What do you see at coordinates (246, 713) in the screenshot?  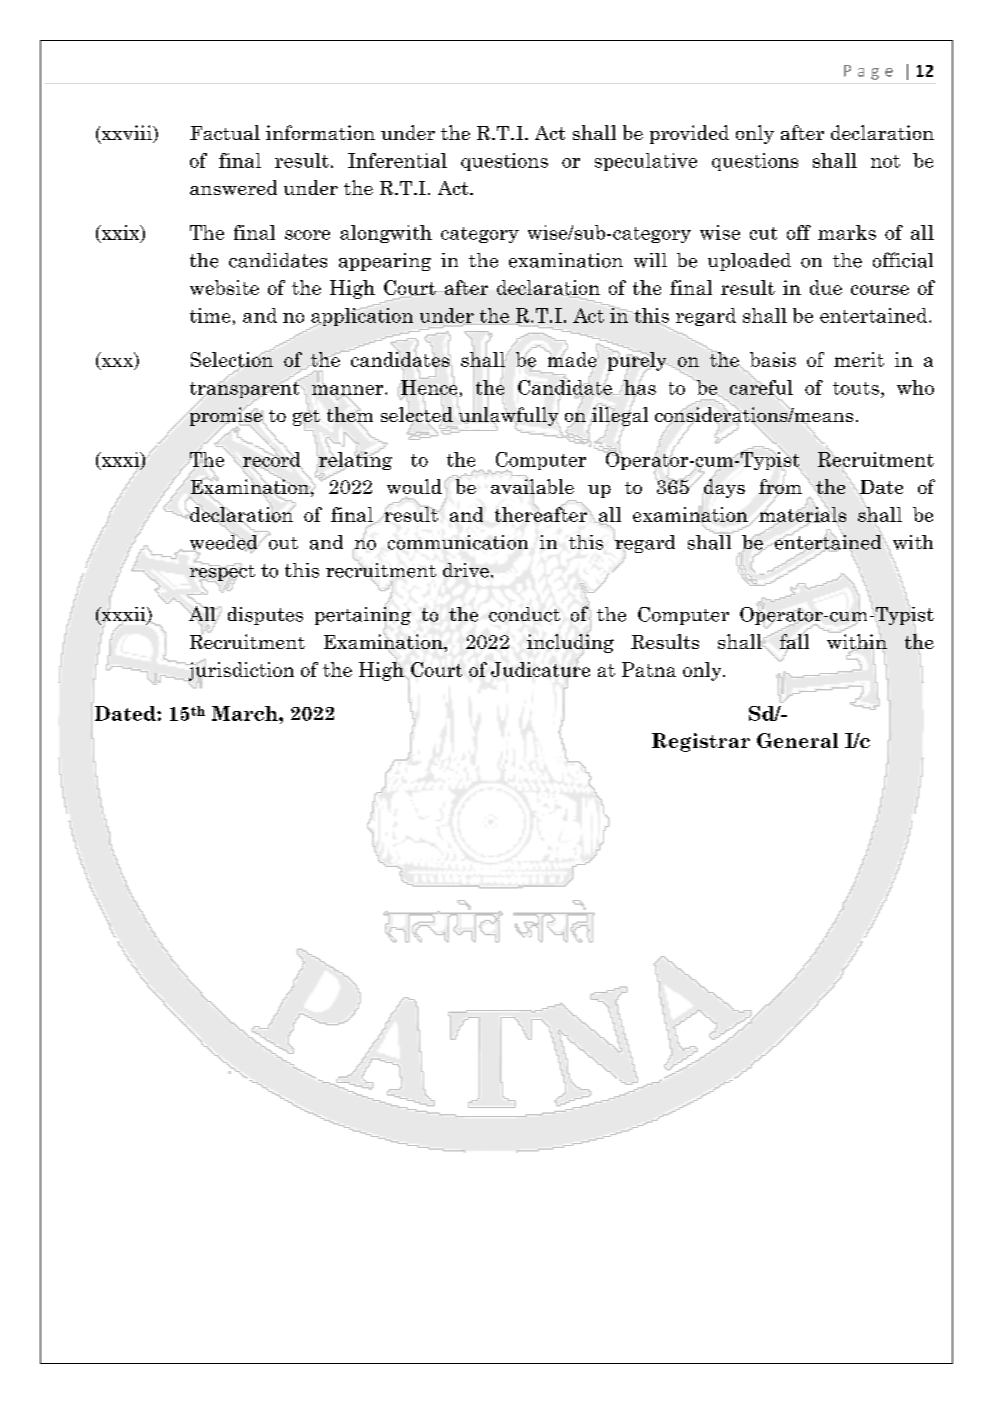 I see `March` at bounding box center [246, 713].
